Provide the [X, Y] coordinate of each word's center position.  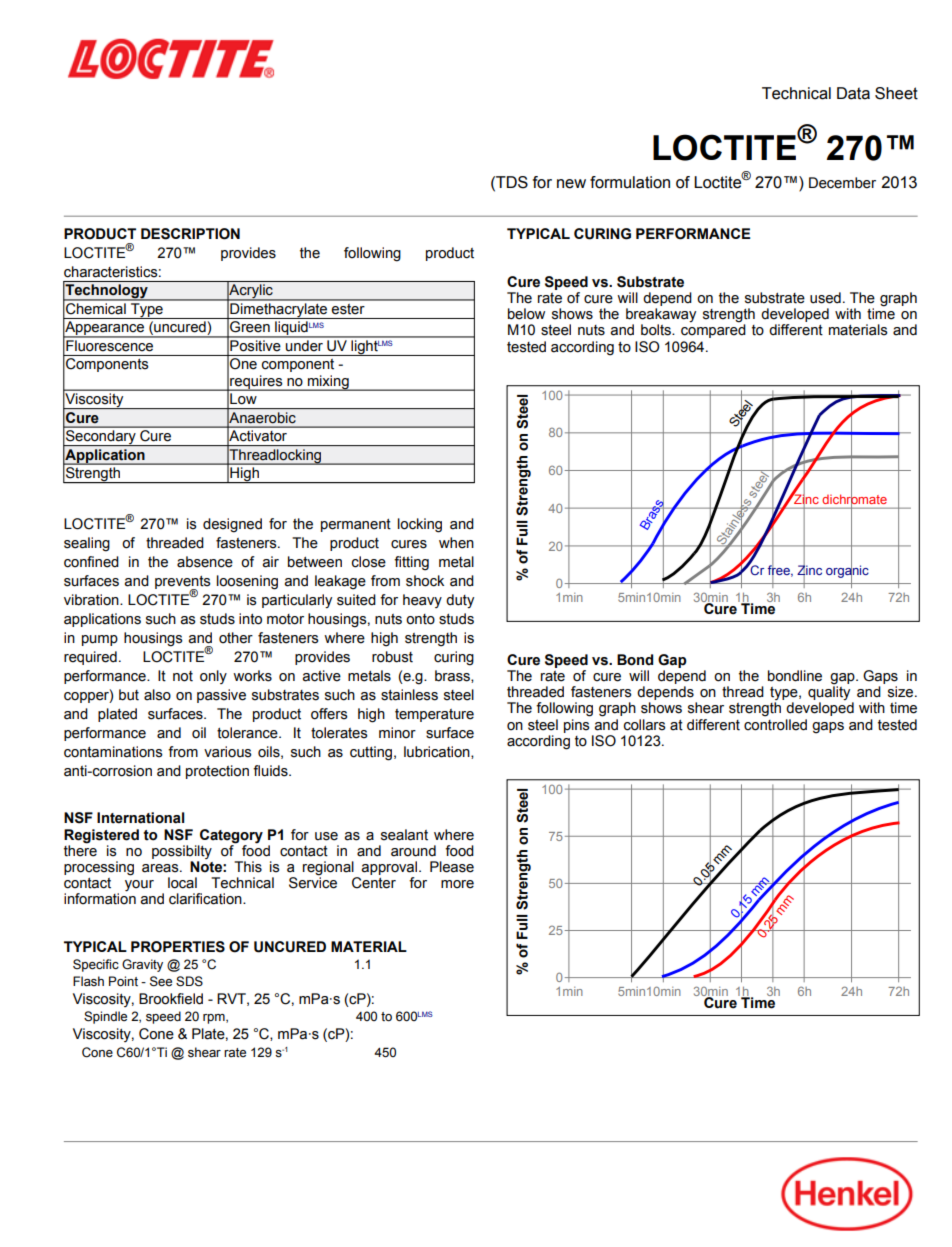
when [456, 543]
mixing [328, 383]
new [571, 184]
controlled [775, 725]
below [526, 314]
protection [217, 772]
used [825, 298]
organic [847, 572]
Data [853, 93]
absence [205, 562]
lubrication [438, 752]
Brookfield [171, 999]
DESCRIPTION [190, 234]
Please [452, 867]
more [457, 884]
